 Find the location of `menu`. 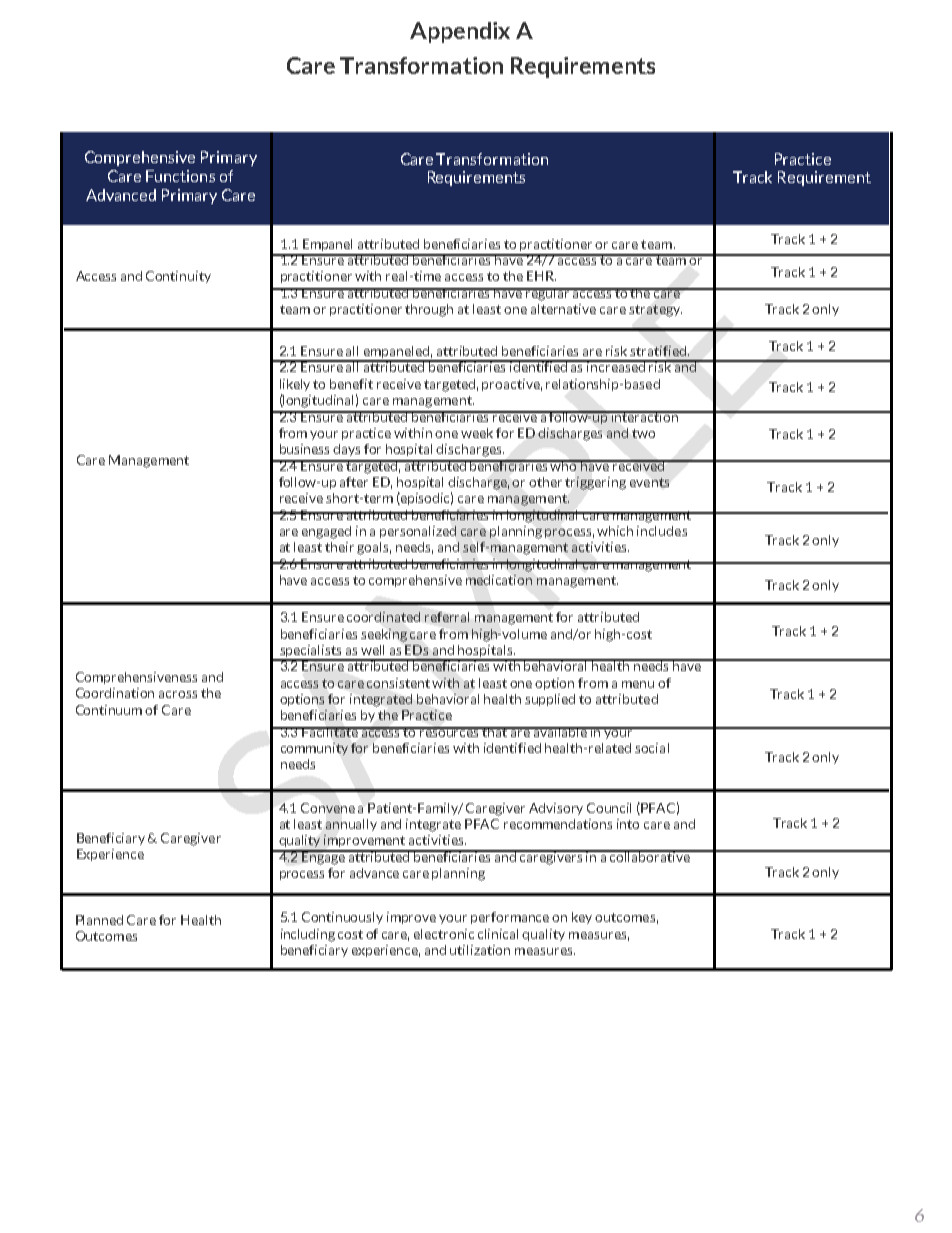

menu is located at coordinates (638, 684).
